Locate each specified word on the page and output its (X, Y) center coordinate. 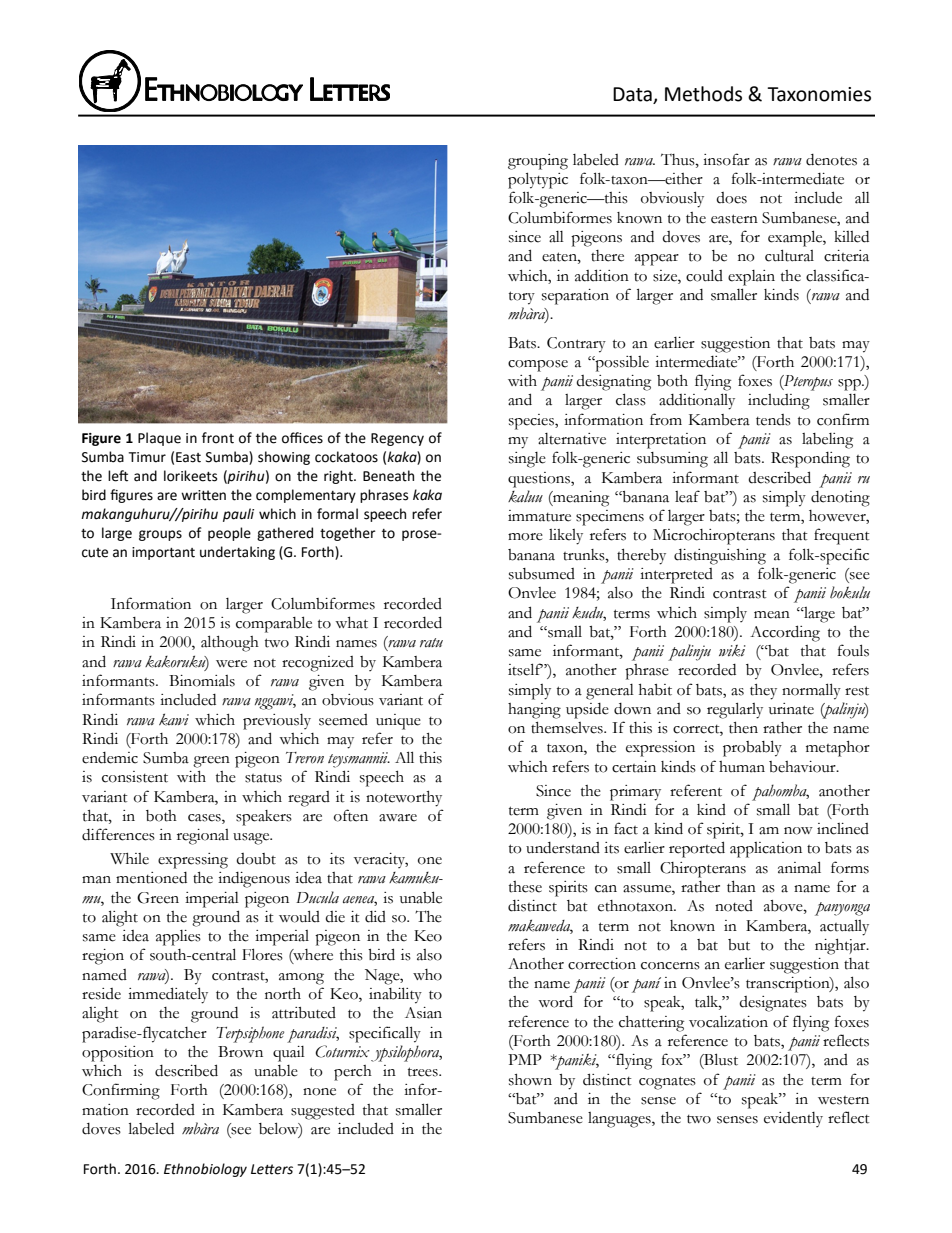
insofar (726, 159)
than (741, 886)
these (525, 887)
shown (530, 1080)
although (230, 643)
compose (538, 366)
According (785, 633)
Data (633, 95)
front (218, 438)
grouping (538, 162)
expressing (193, 861)
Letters (272, 1169)
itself (525, 669)
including (779, 402)
